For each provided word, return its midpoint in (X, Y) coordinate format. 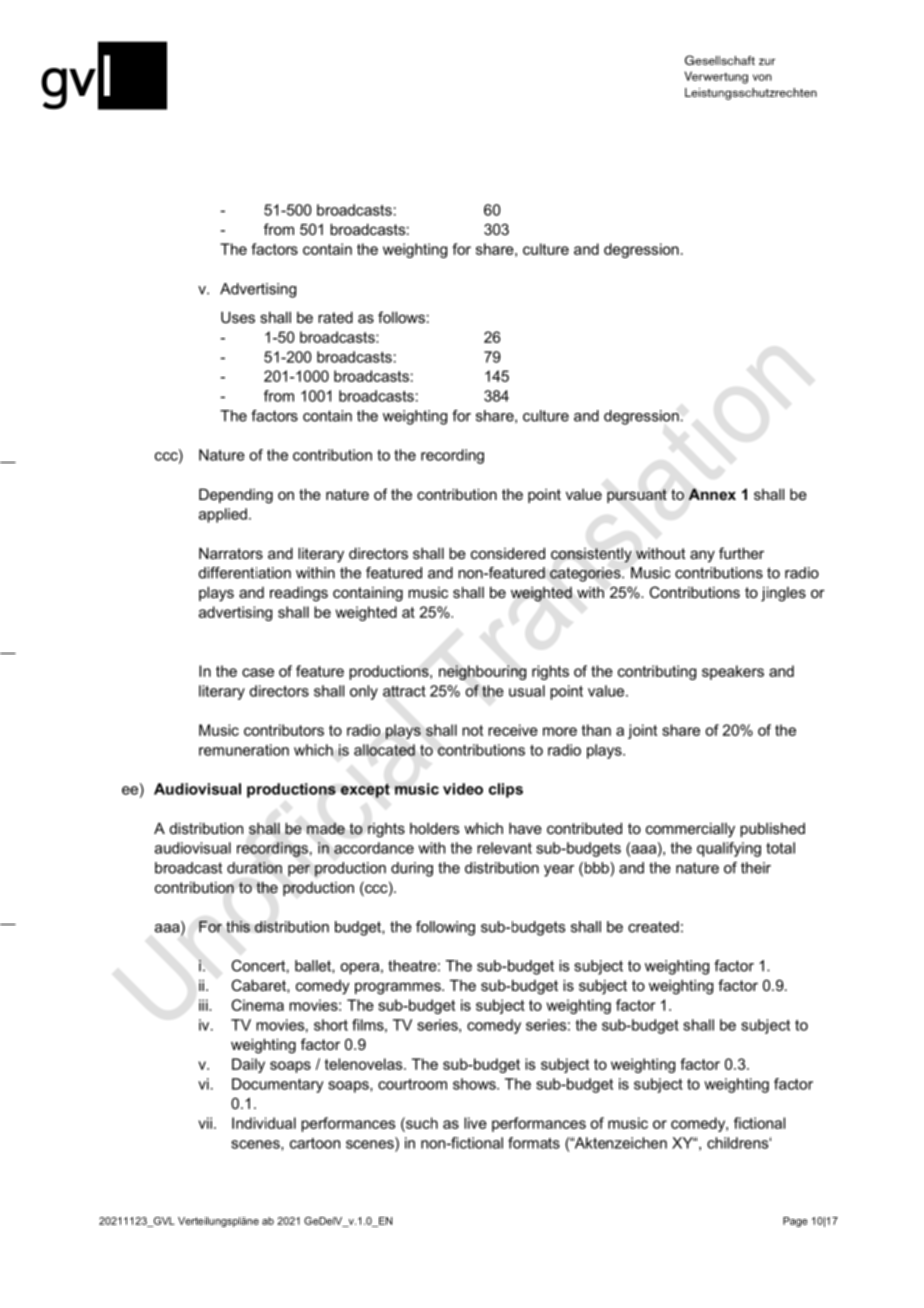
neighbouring (482, 672)
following (445, 928)
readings (299, 594)
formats (534, 1143)
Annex (712, 494)
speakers (733, 672)
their (756, 868)
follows (401, 317)
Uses (238, 317)
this (238, 927)
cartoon (315, 1143)
